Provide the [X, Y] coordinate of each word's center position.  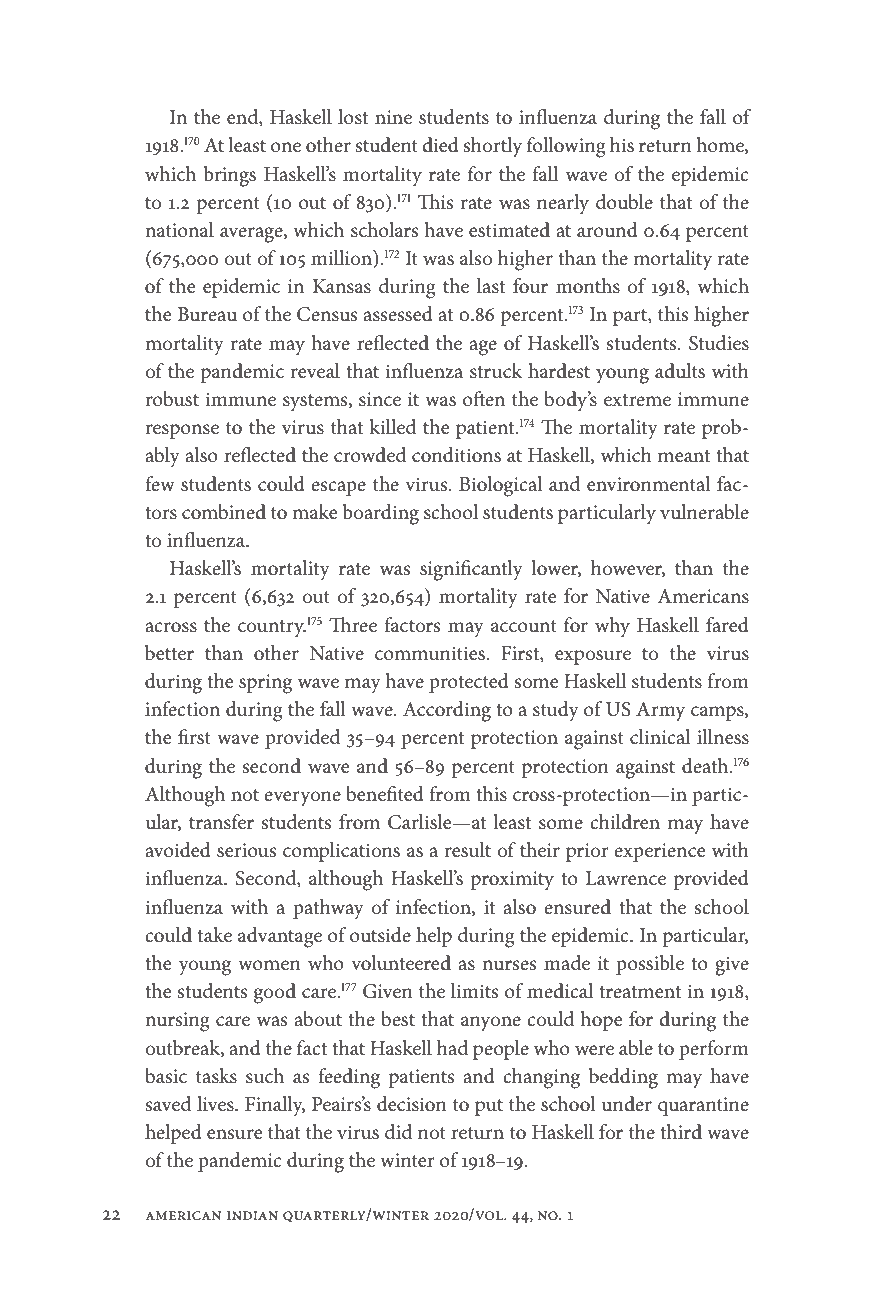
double [624, 202]
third [681, 1131]
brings [229, 176]
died [440, 145]
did [398, 1131]
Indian [252, 1215]
